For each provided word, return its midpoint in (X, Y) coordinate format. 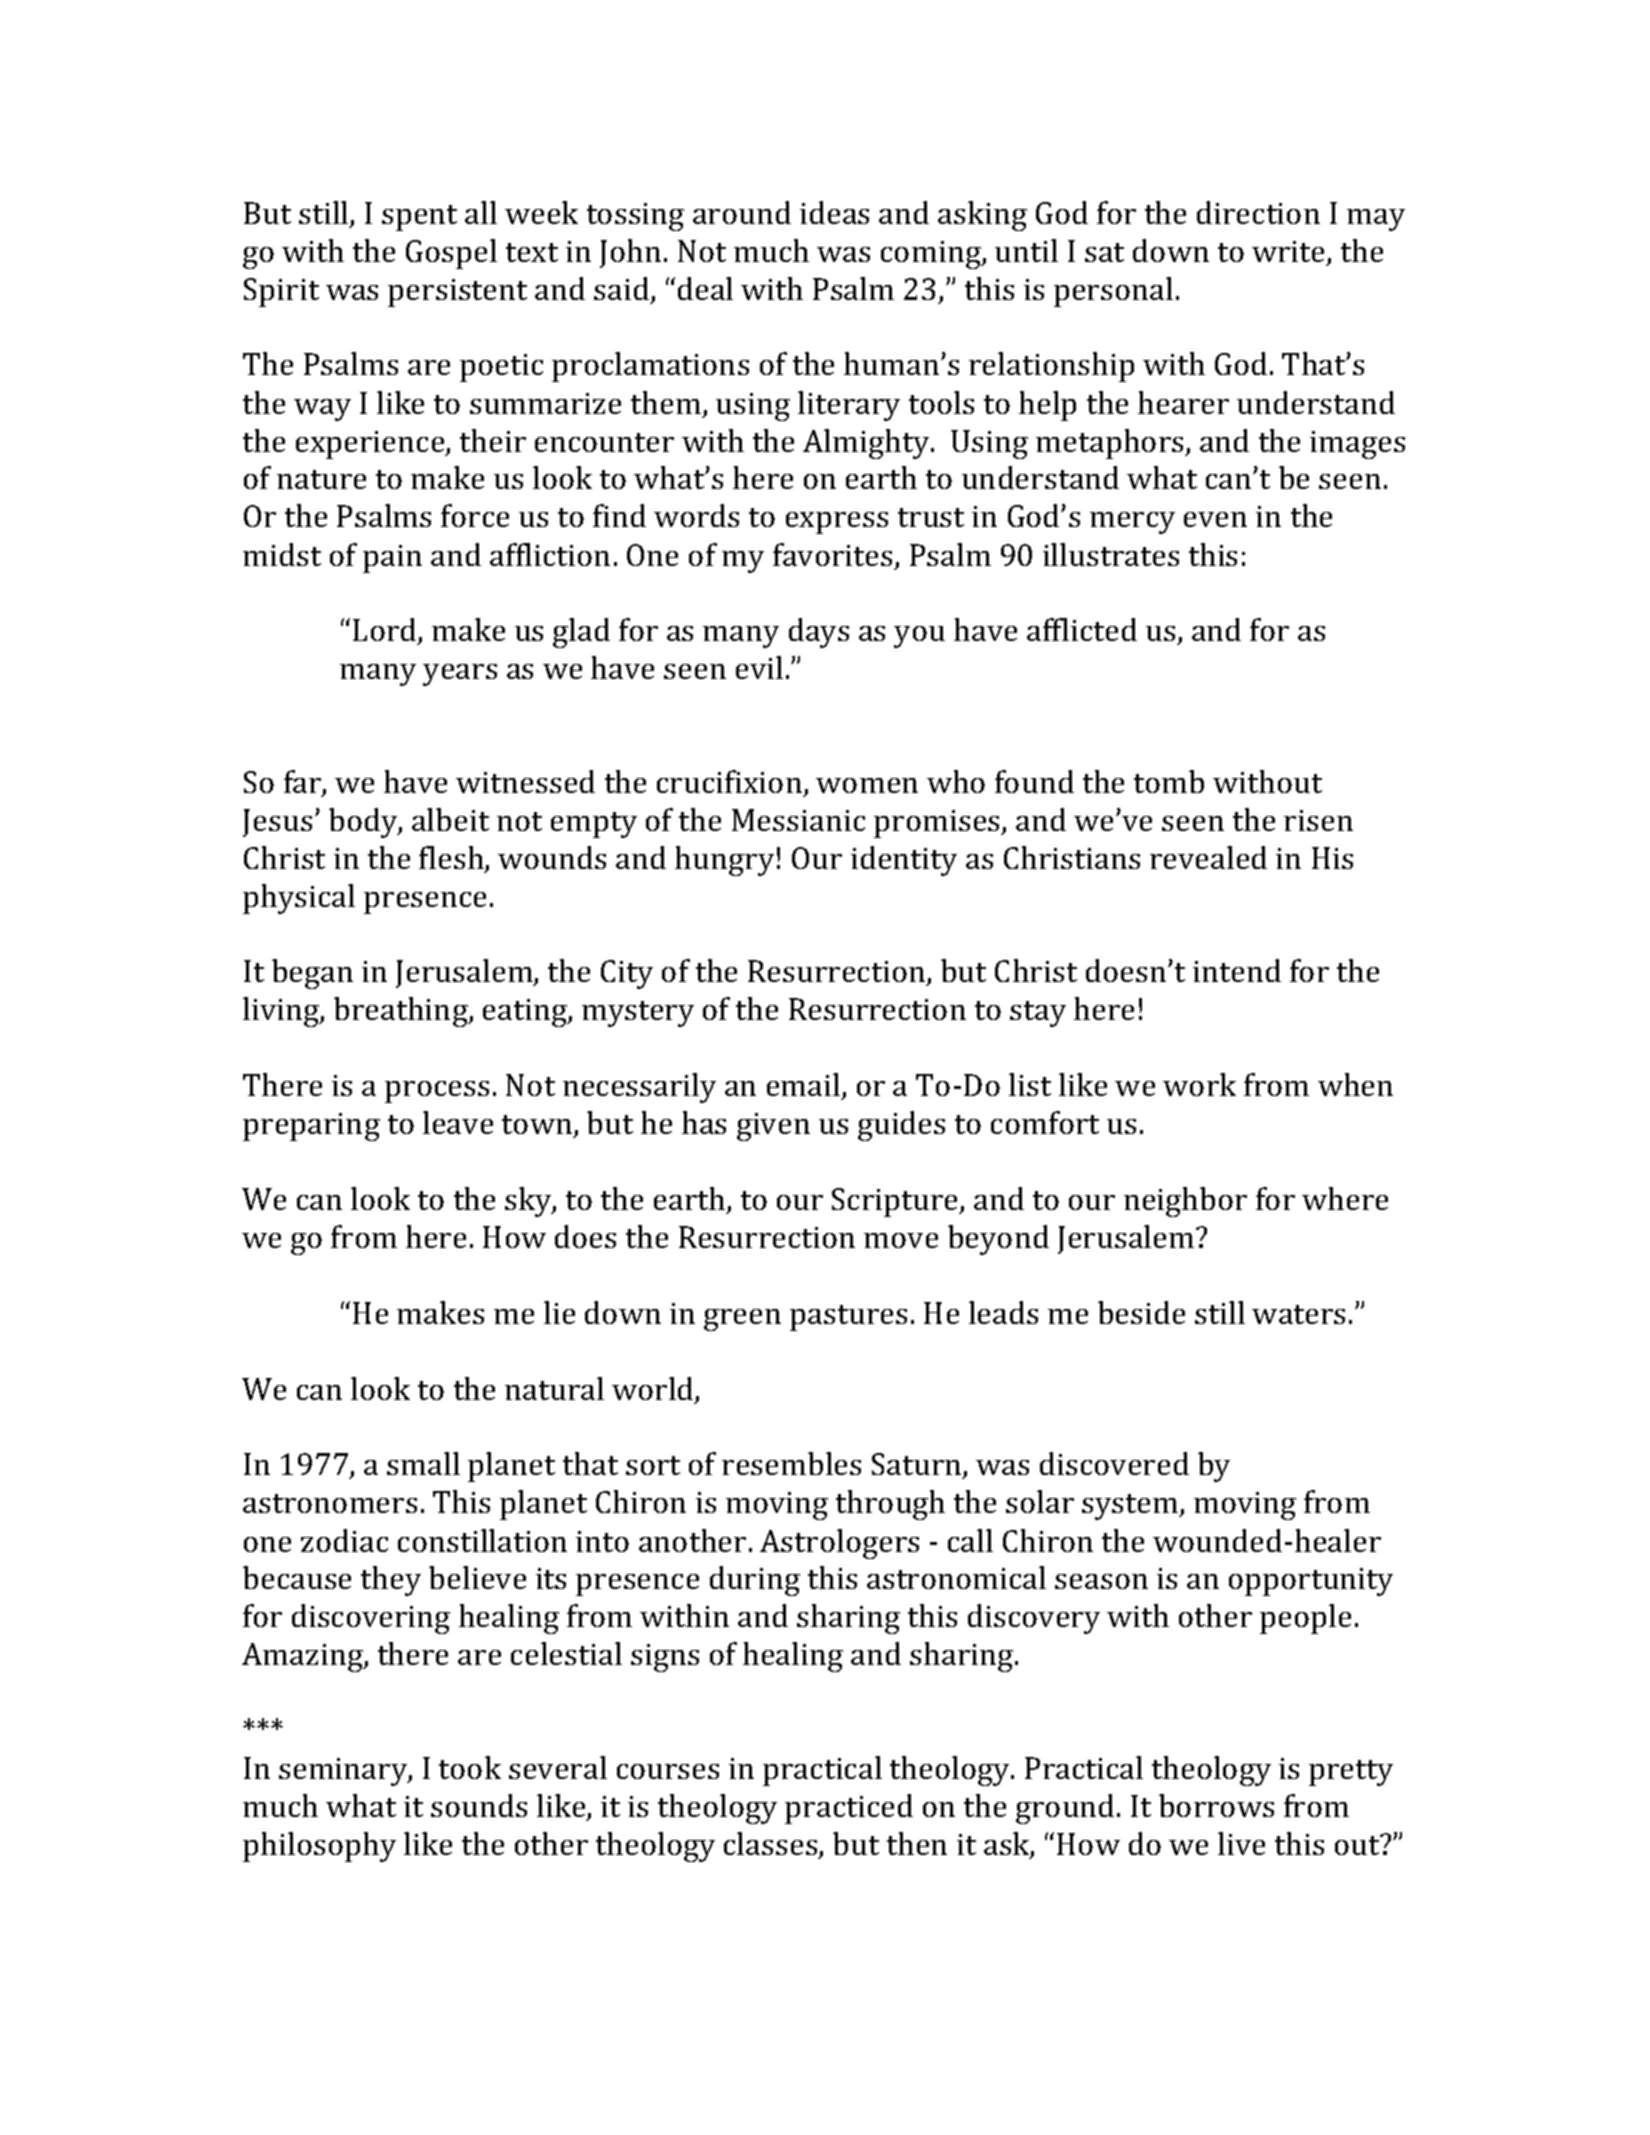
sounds (479, 1805)
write (1290, 253)
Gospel (451, 254)
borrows (1216, 1805)
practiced (849, 1809)
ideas (834, 212)
